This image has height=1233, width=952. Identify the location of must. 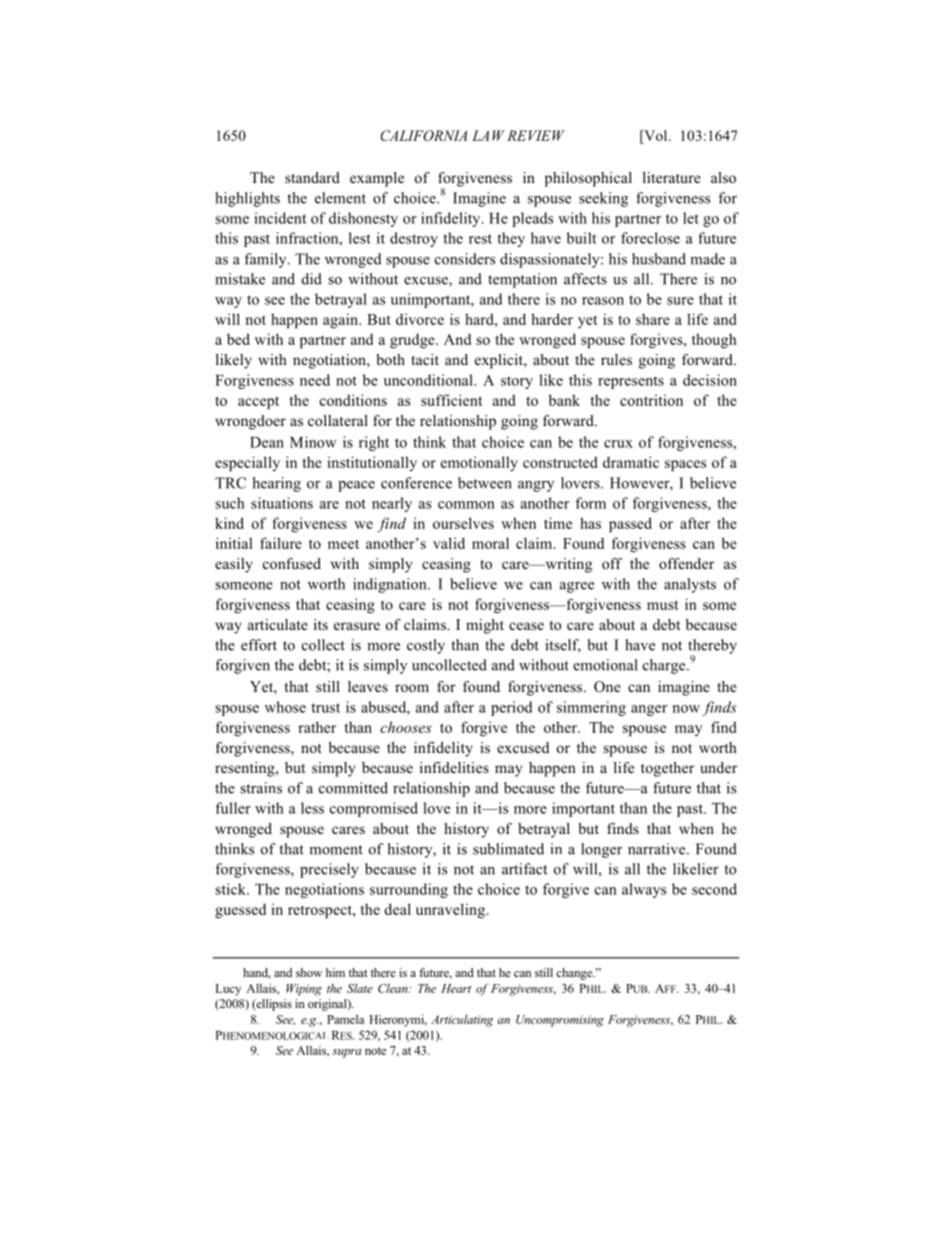
(663, 605).
